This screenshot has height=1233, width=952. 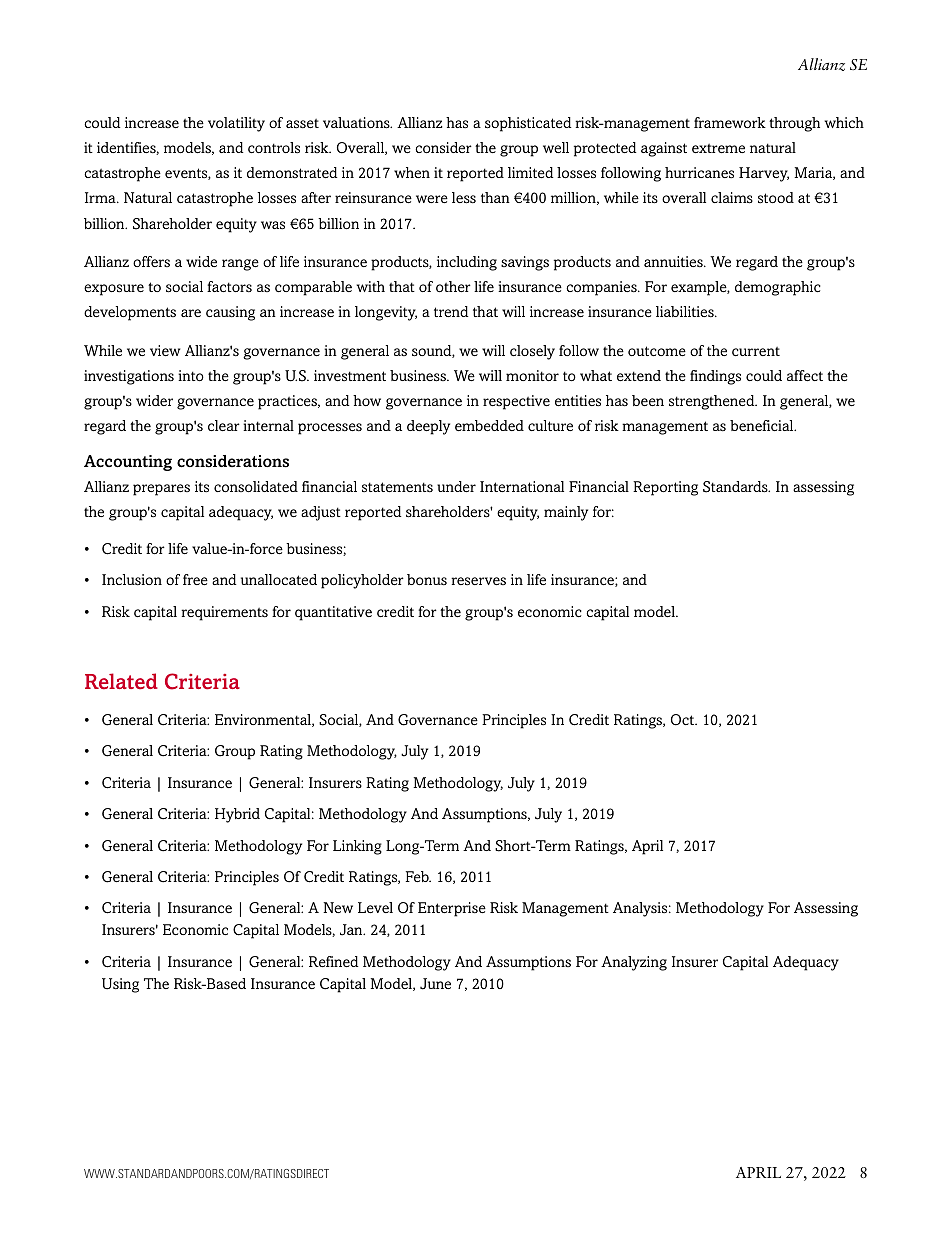 I want to click on Refined, so click(x=333, y=961).
